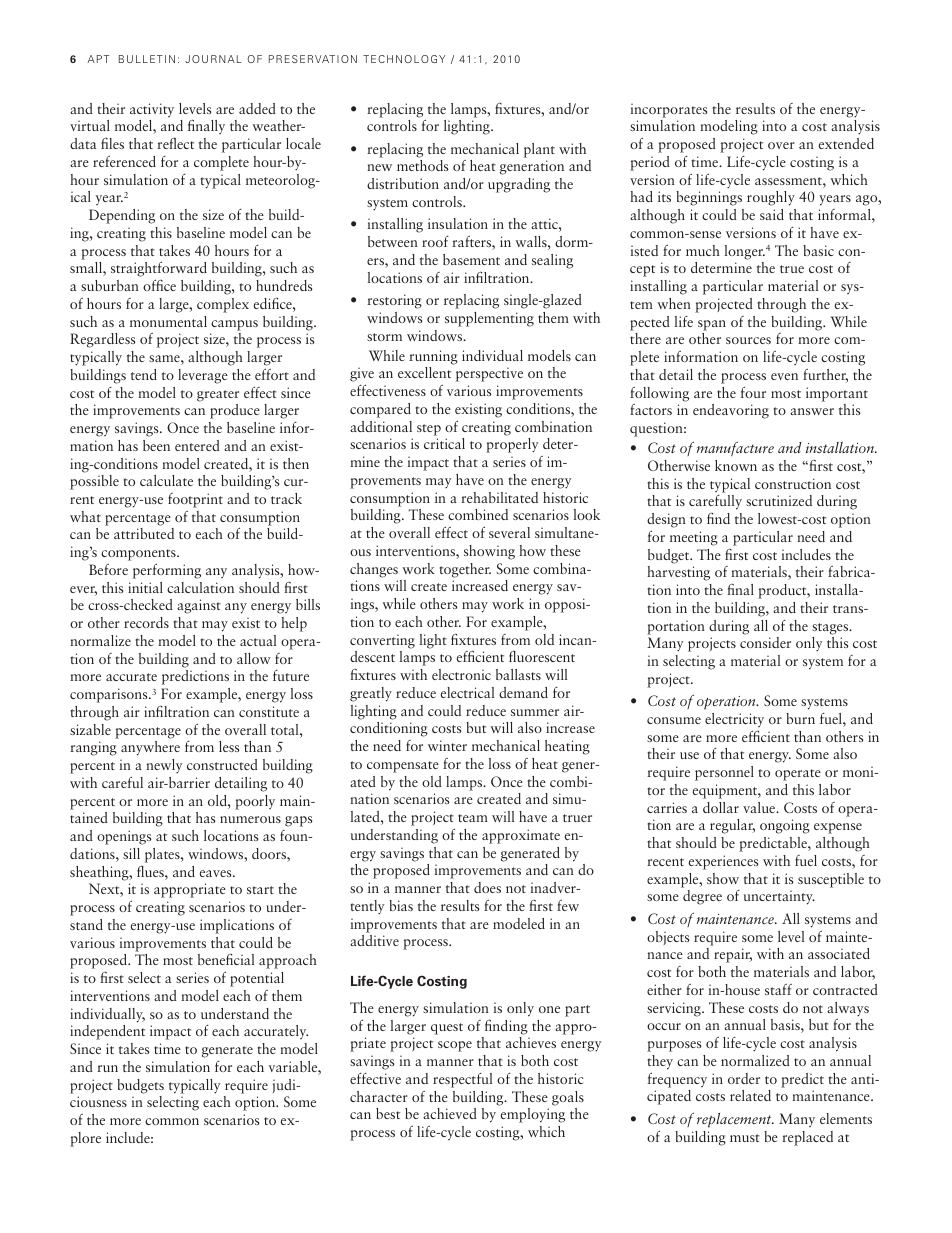 Image resolution: width=952 pixels, height=1233 pixels. What do you see at coordinates (779, 500) in the document?
I see `scrutinized` at bounding box center [779, 500].
